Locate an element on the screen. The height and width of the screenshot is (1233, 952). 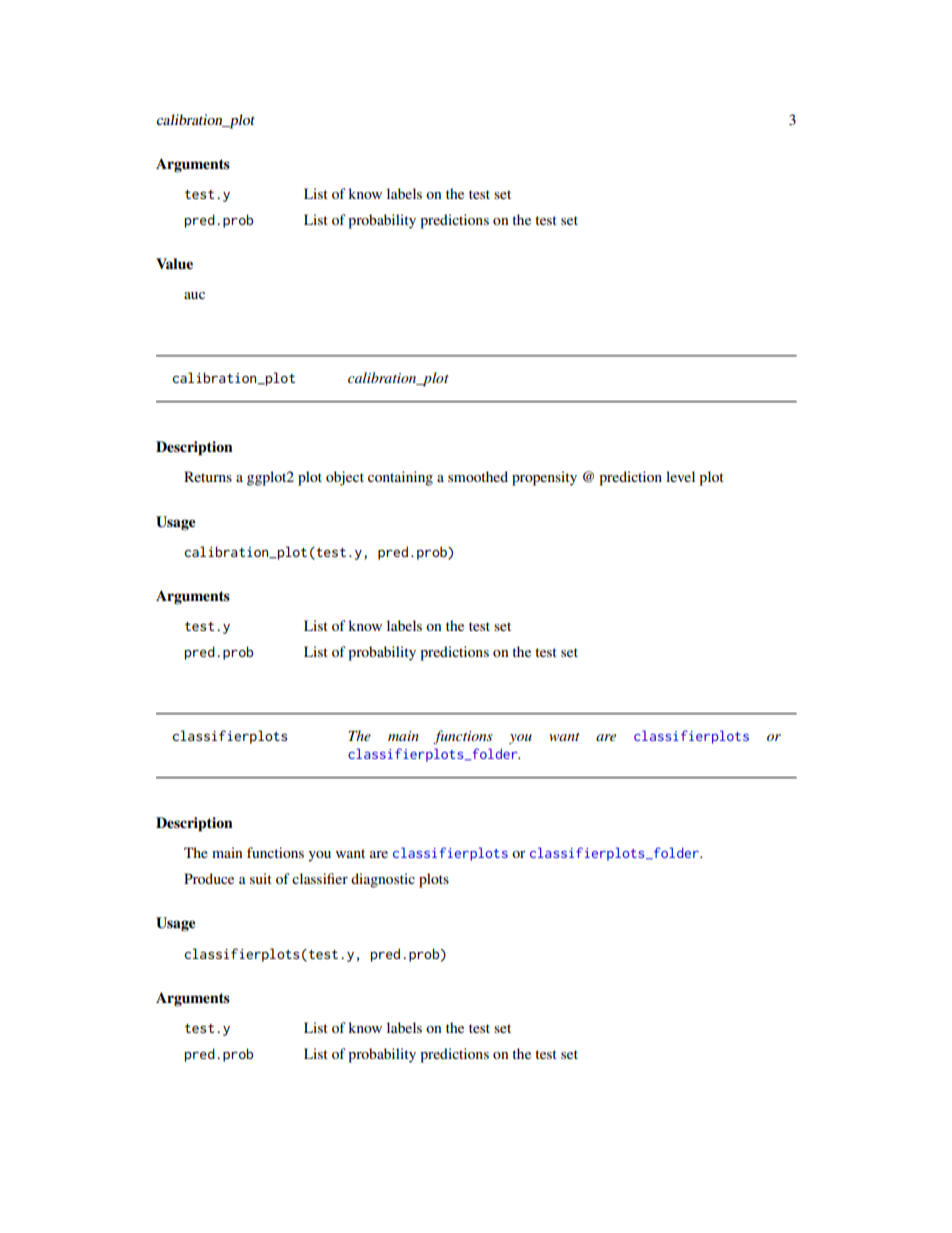
suit is located at coordinates (261, 878).
